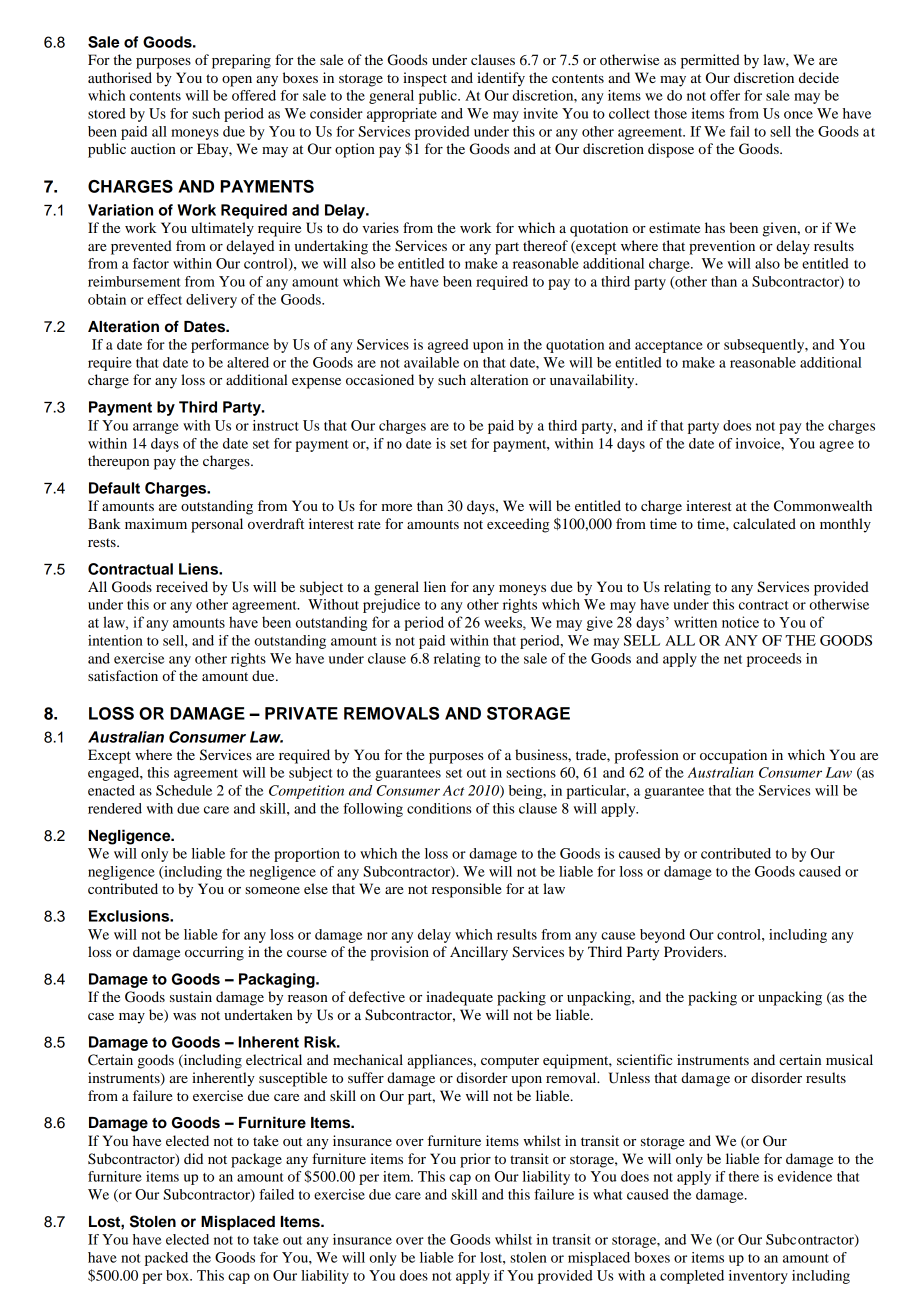  I want to click on performance, so click(230, 346).
